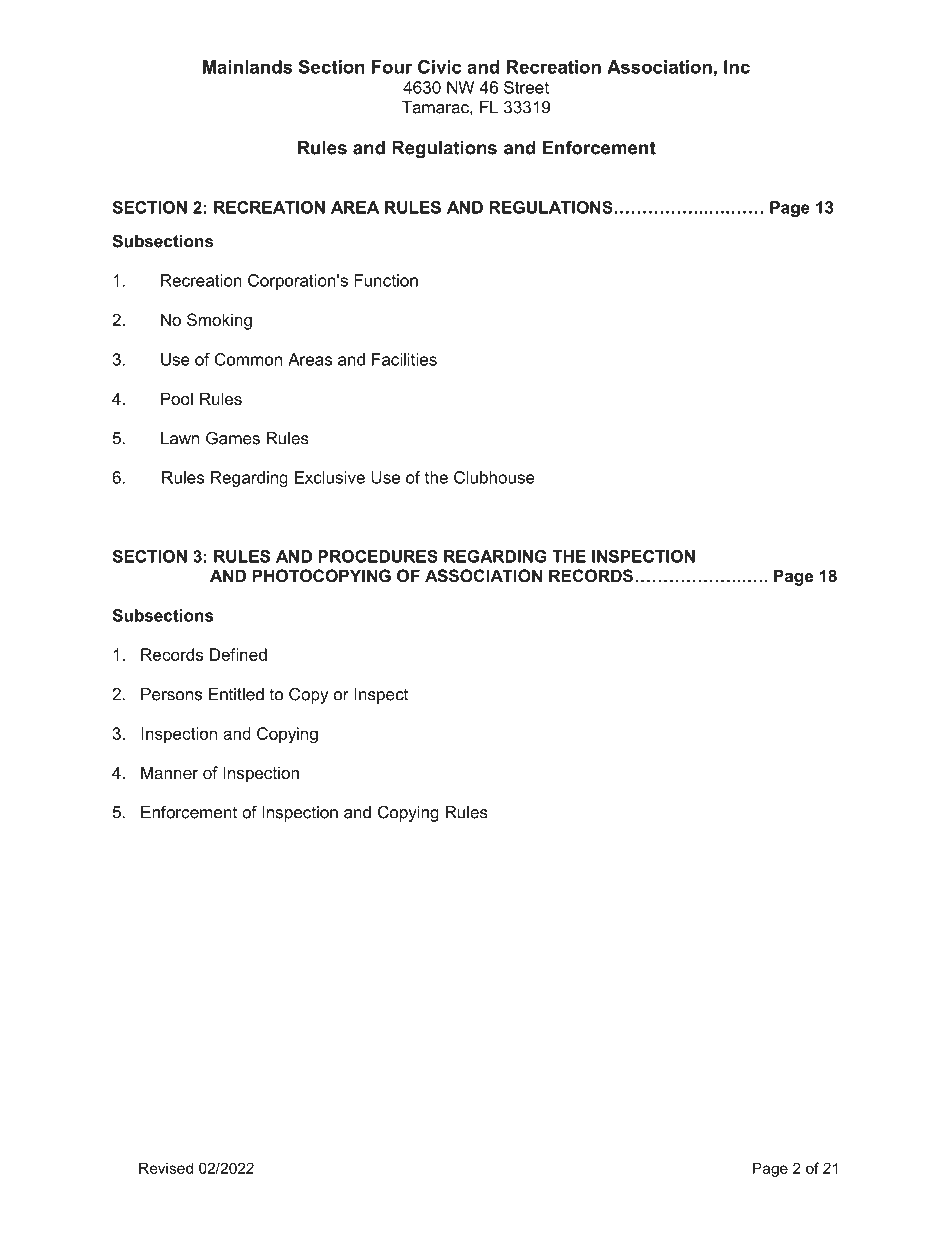  I want to click on Four, so click(392, 67).
